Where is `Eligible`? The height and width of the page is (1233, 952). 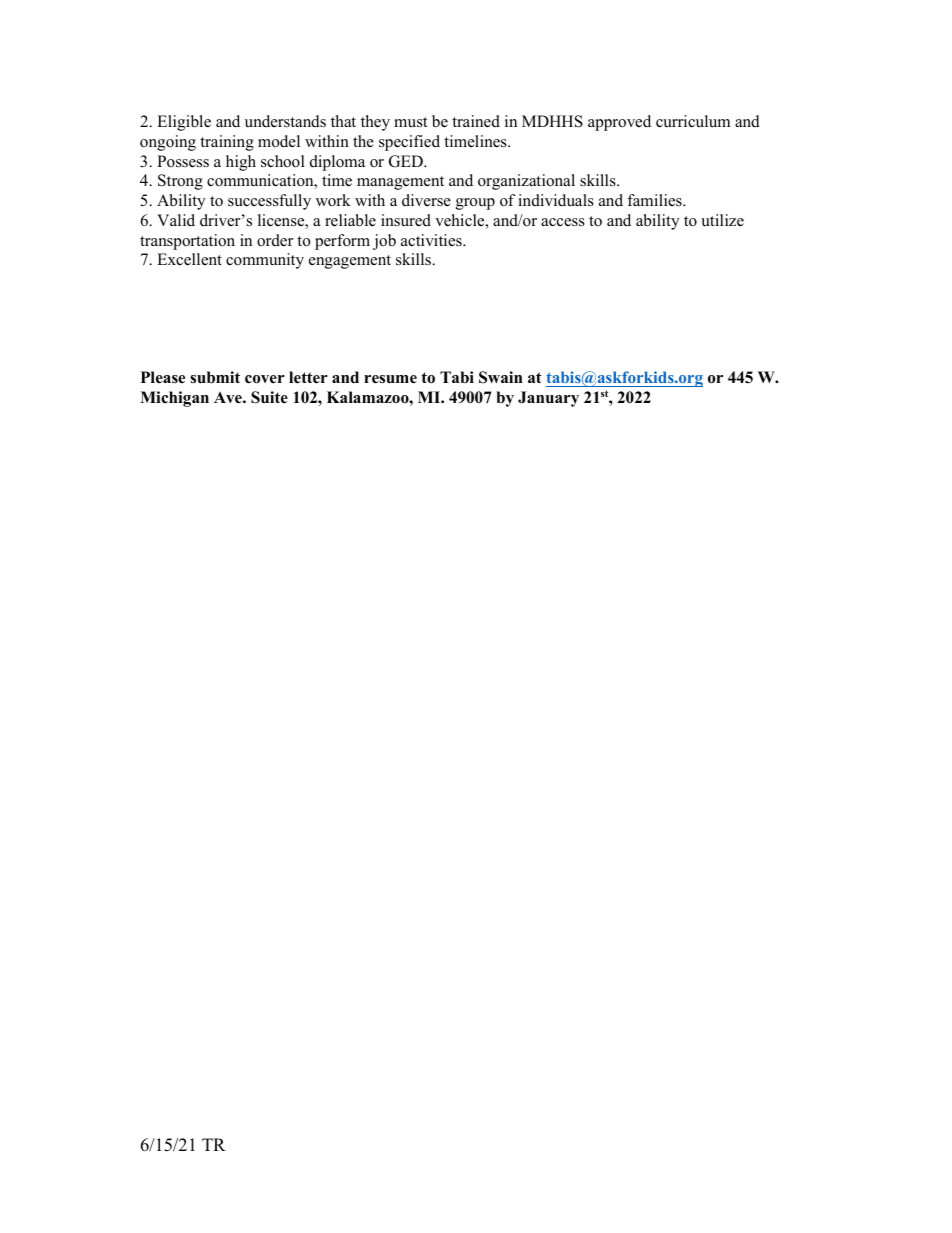
Eligible is located at coordinates (184, 123).
